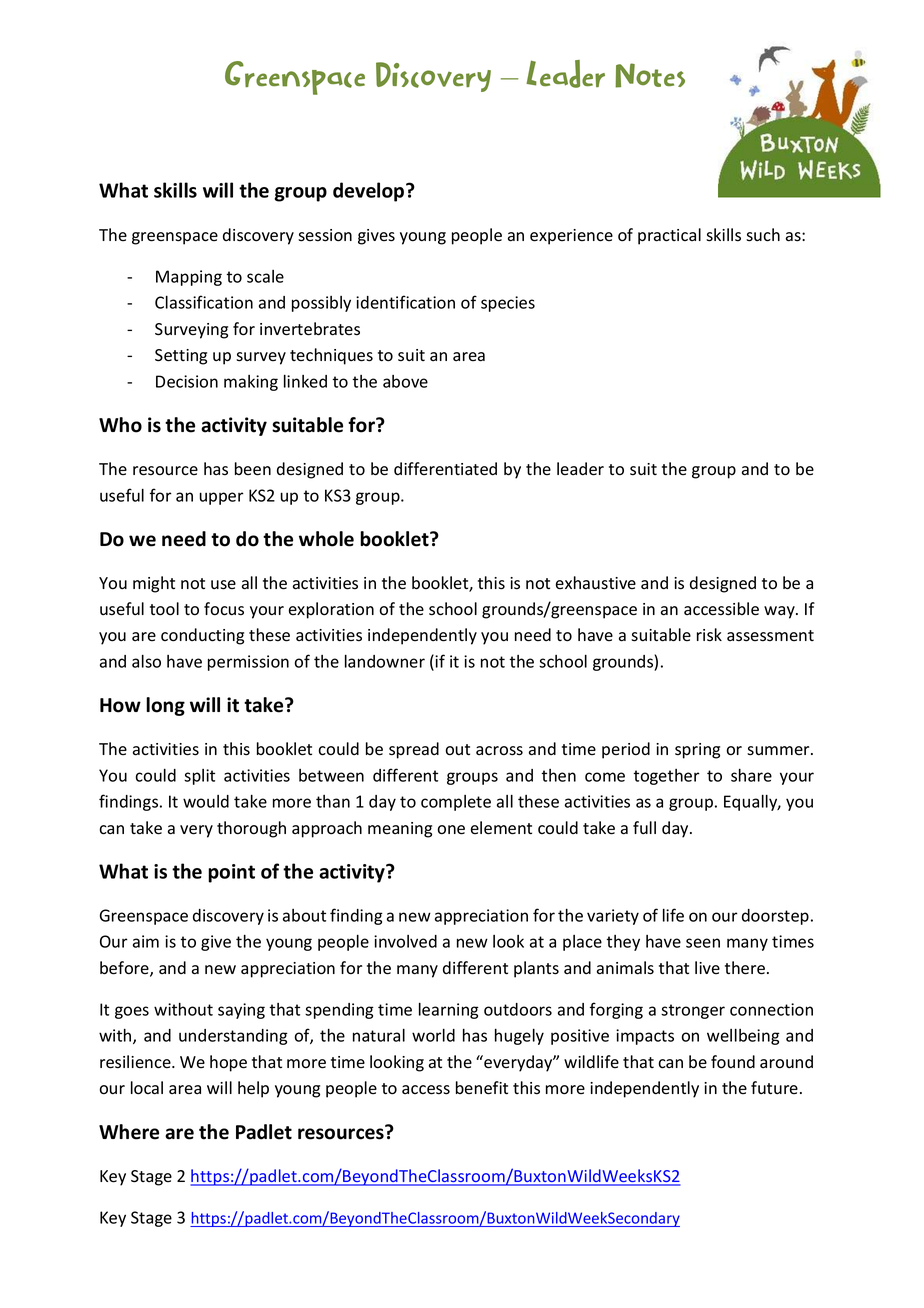 Image resolution: width=924 pixels, height=1308 pixels. What do you see at coordinates (669, 236) in the screenshot?
I see `practical` at bounding box center [669, 236].
